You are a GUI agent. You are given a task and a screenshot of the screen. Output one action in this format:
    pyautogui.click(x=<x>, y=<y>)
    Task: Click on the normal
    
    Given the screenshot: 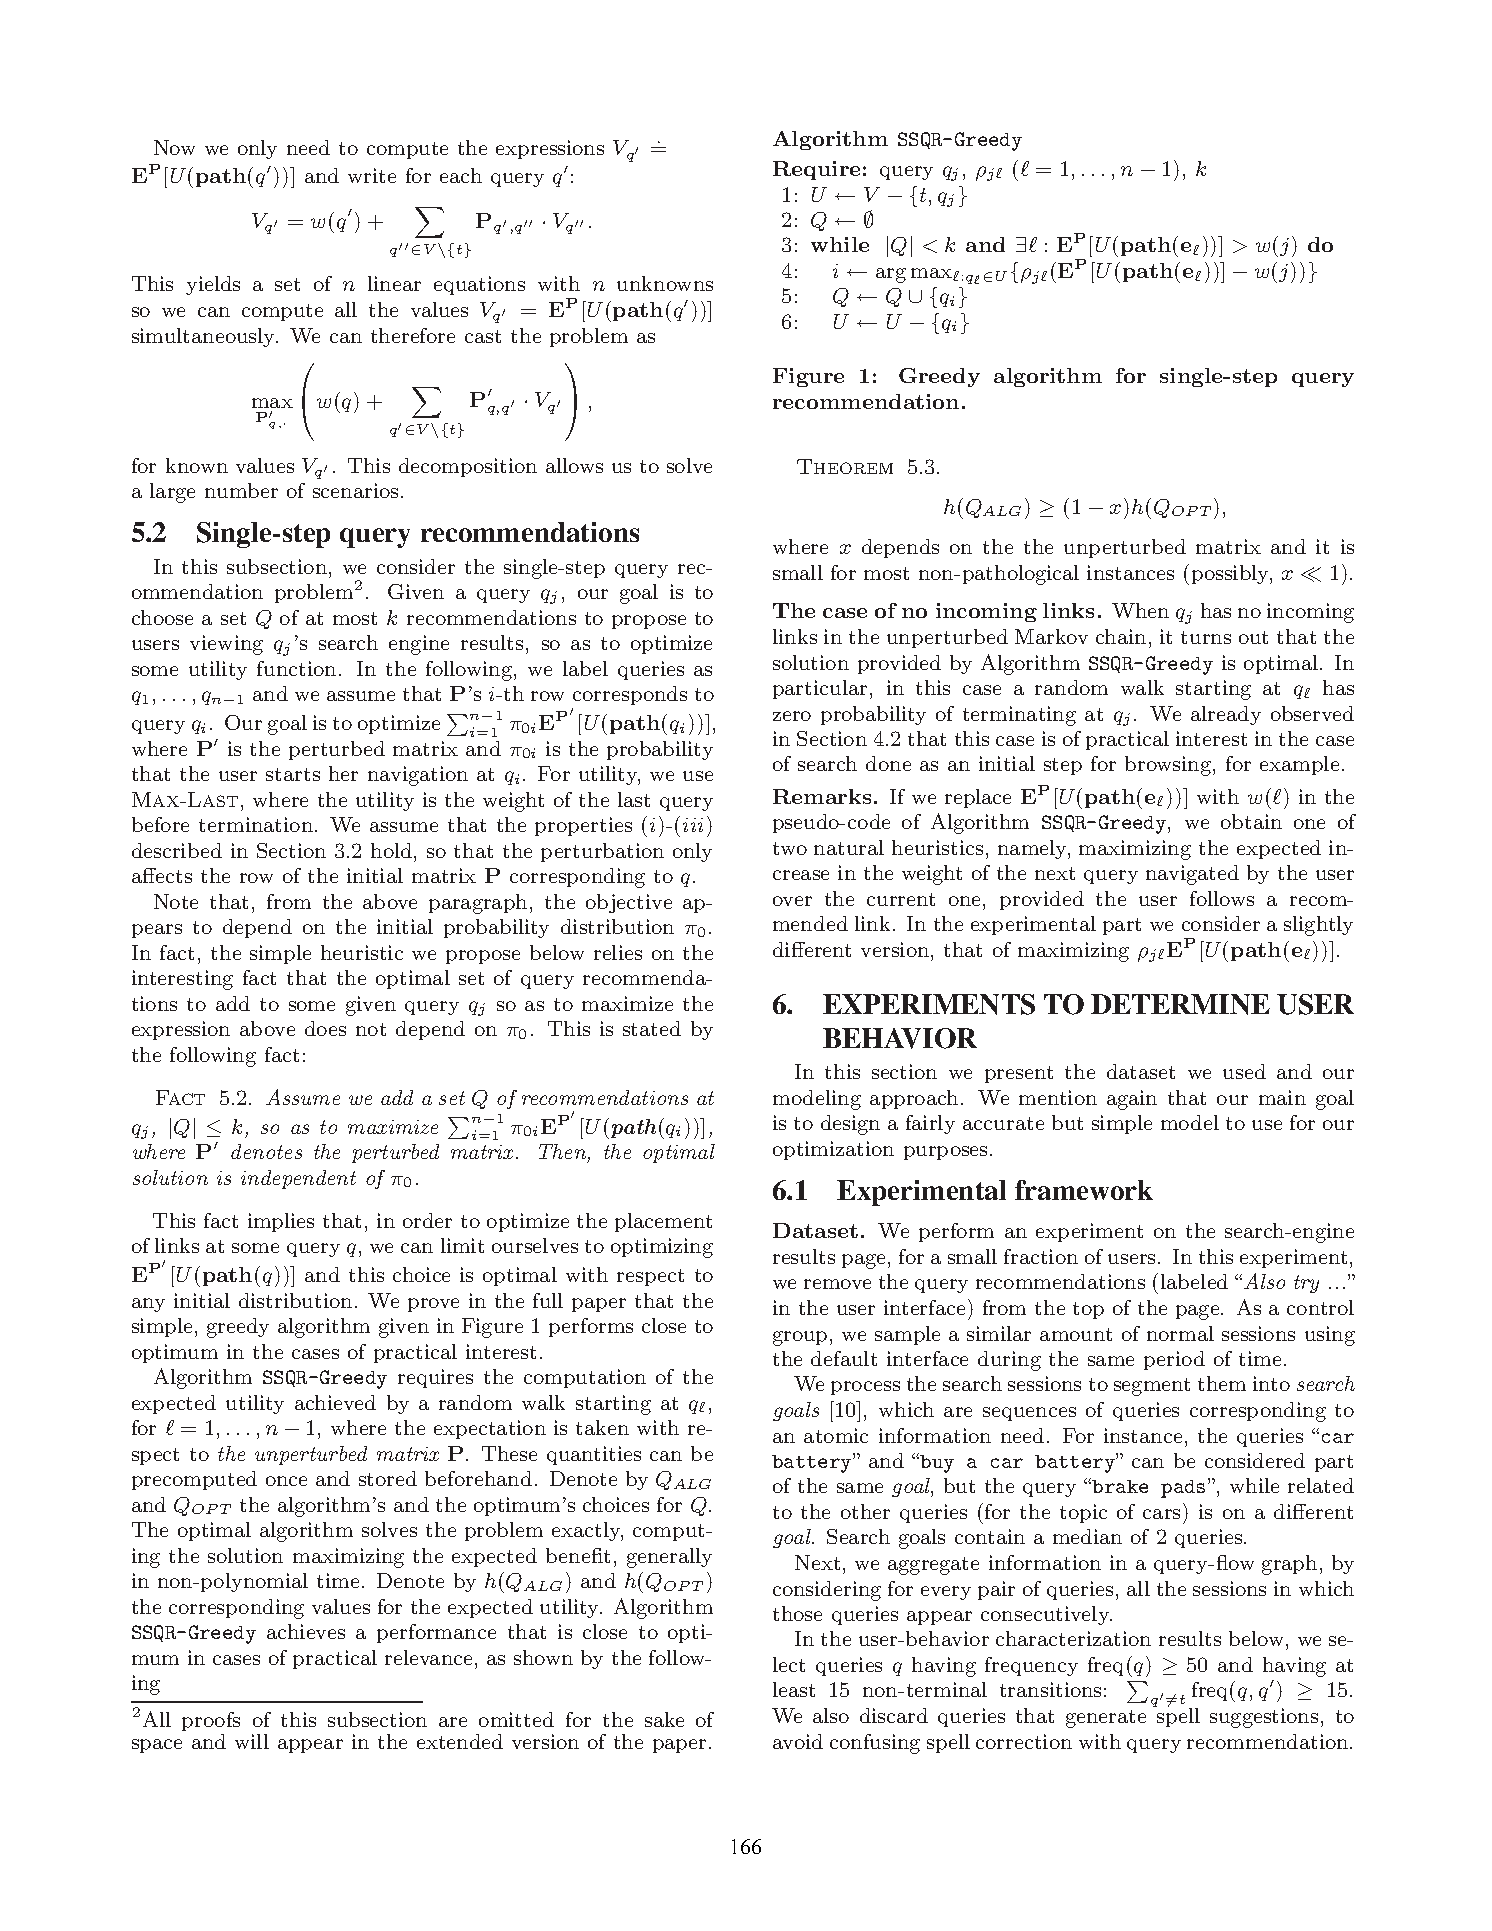 What is the action you would take?
    pyautogui.click(x=1180, y=1333)
